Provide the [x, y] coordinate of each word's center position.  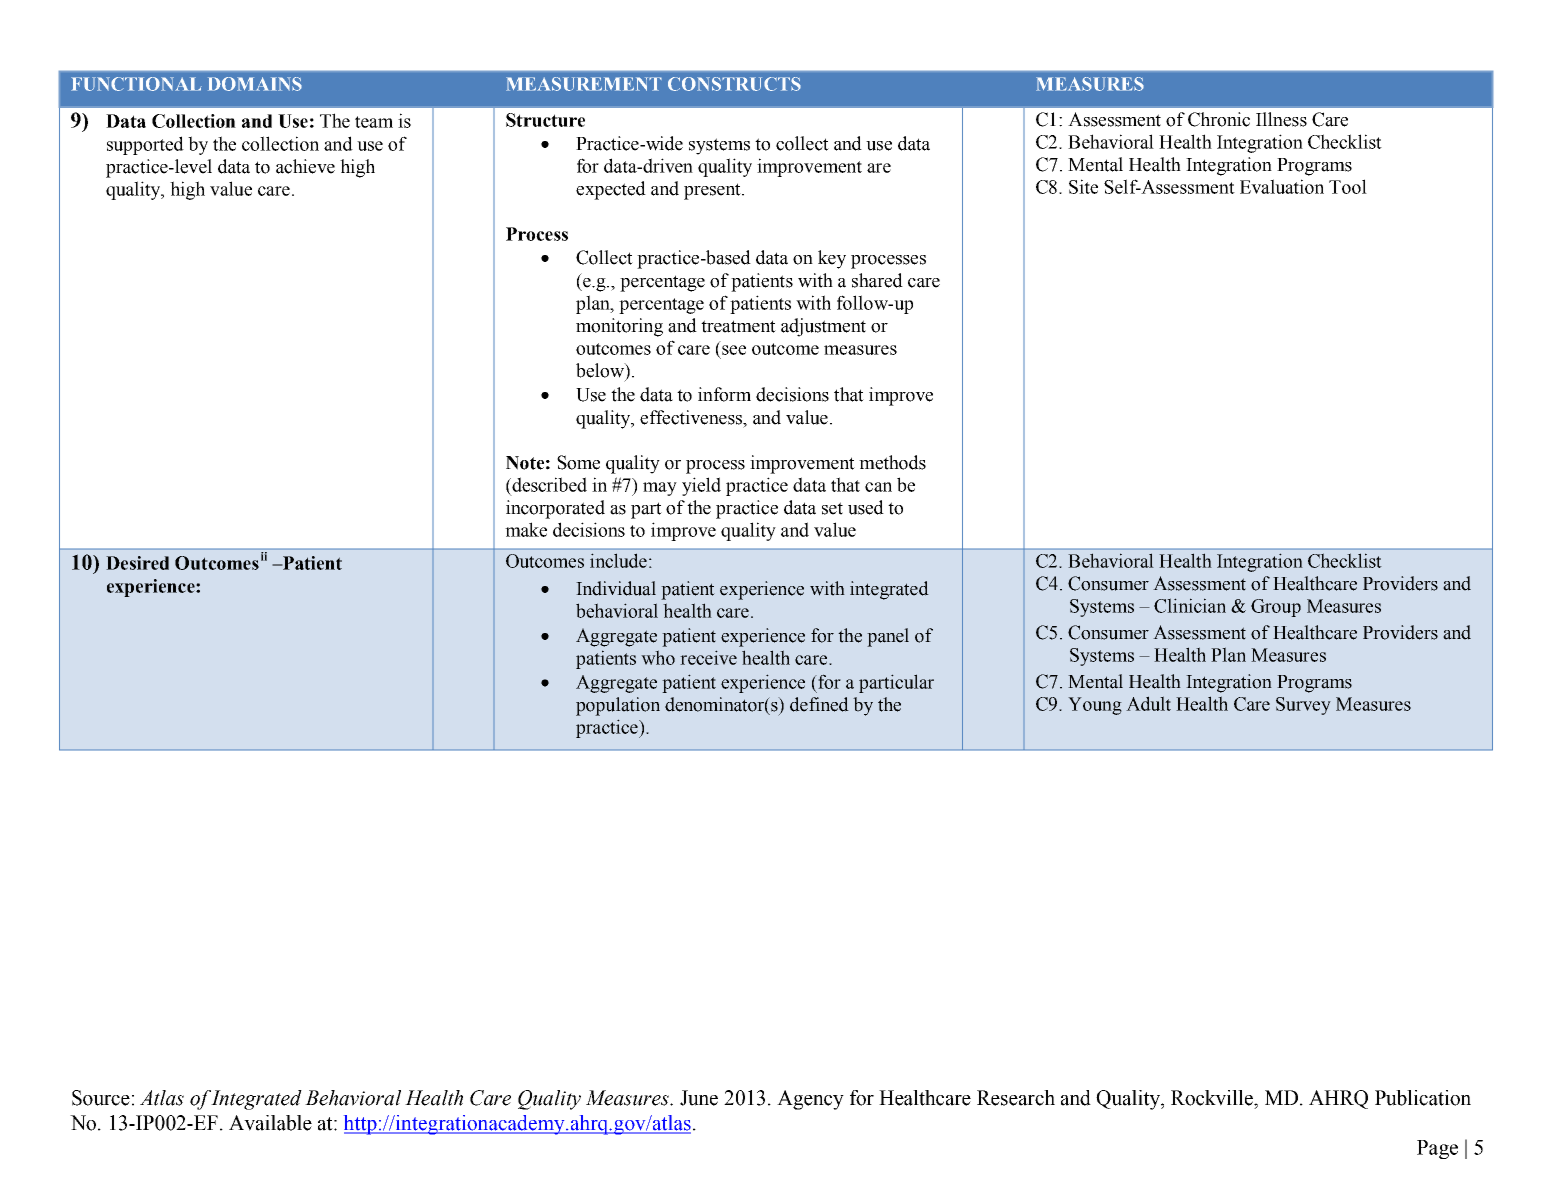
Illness [1281, 119]
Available [270, 1123]
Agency [810, 1100]
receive [708, 657]
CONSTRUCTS [734, 84]
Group [1276, 608]
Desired [137, 563]
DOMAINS [255, 84]
